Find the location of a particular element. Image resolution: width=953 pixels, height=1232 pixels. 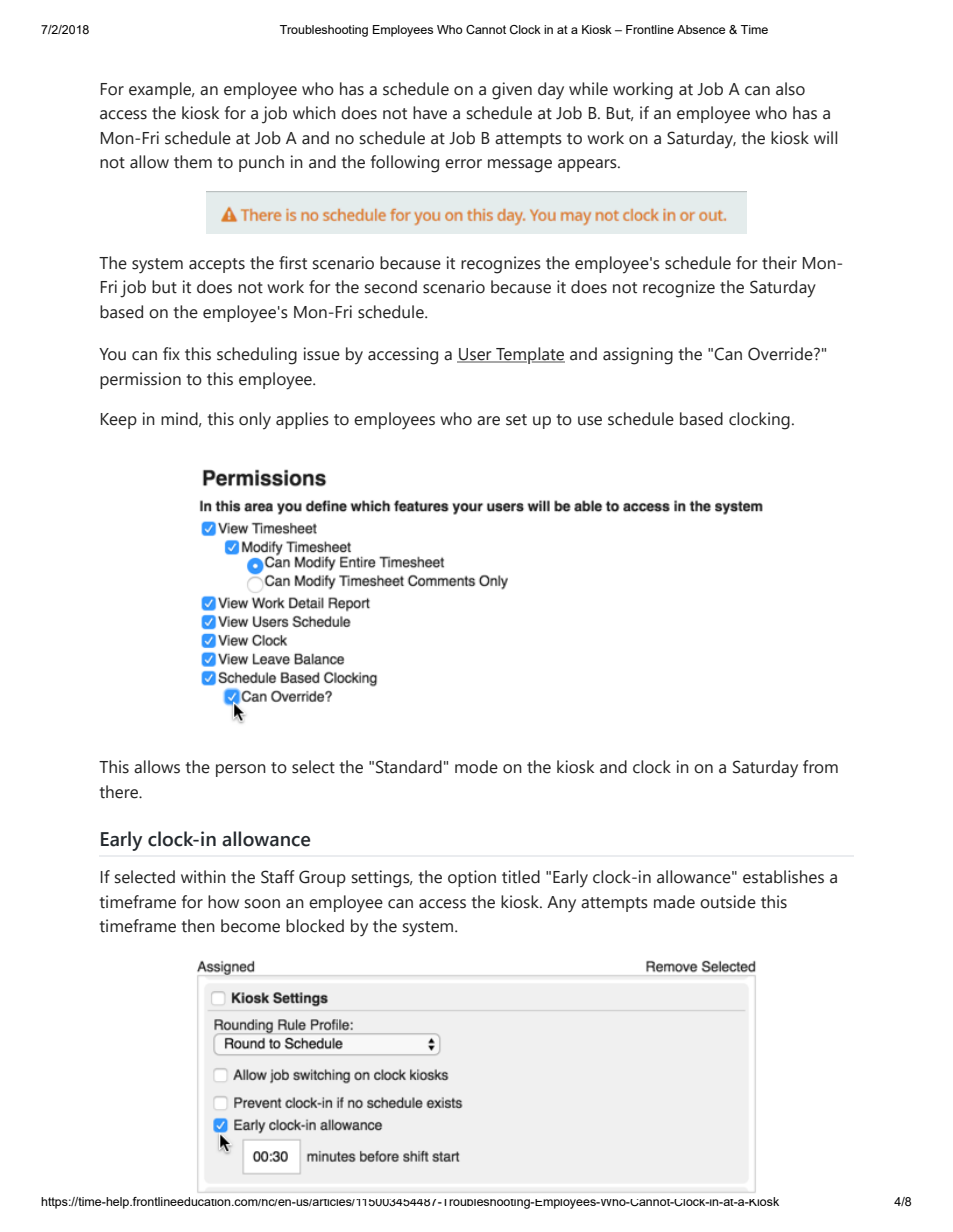

are is located at coordinates (488, 421).
